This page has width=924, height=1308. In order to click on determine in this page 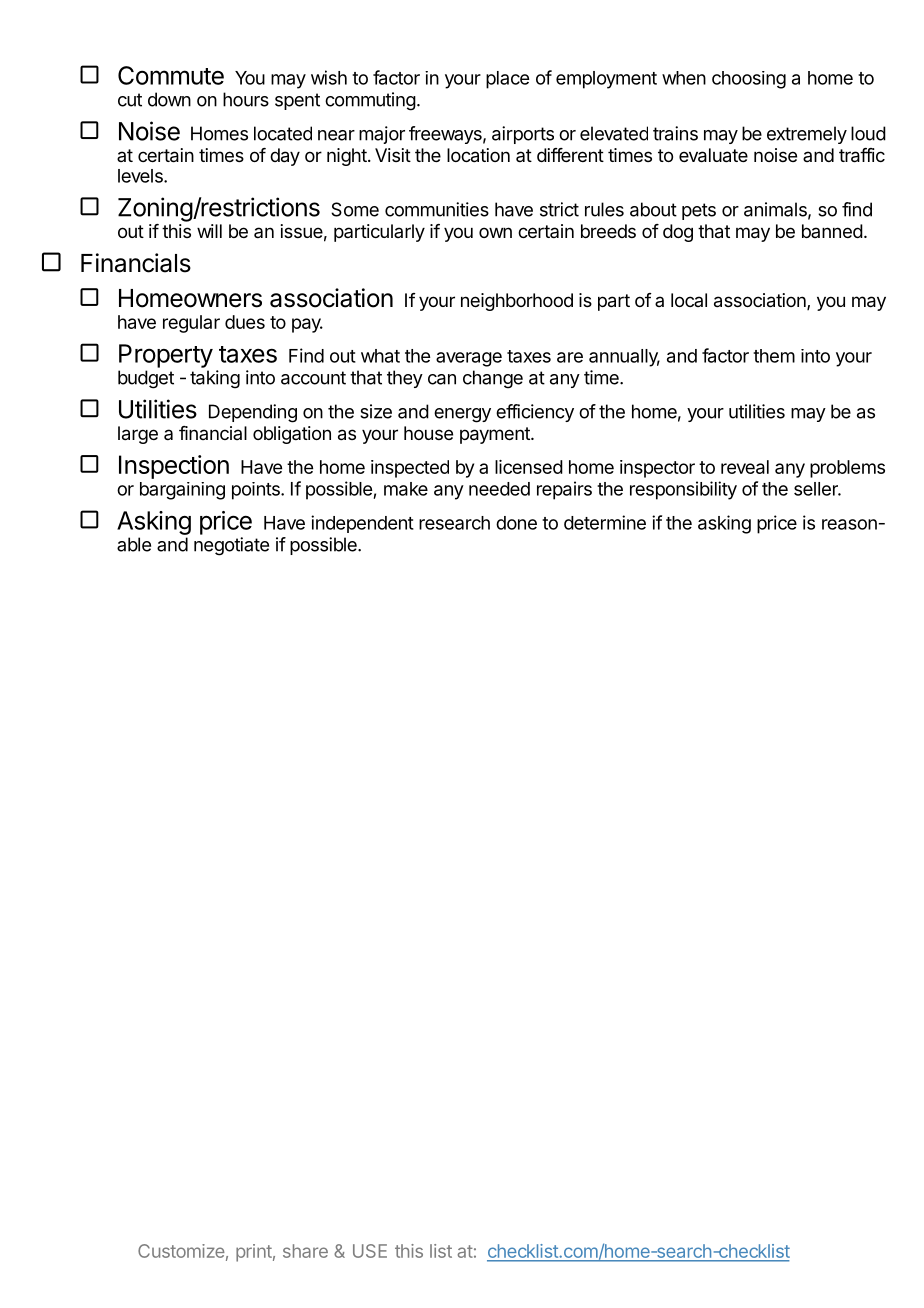, I will do `click(605, 522)`.
